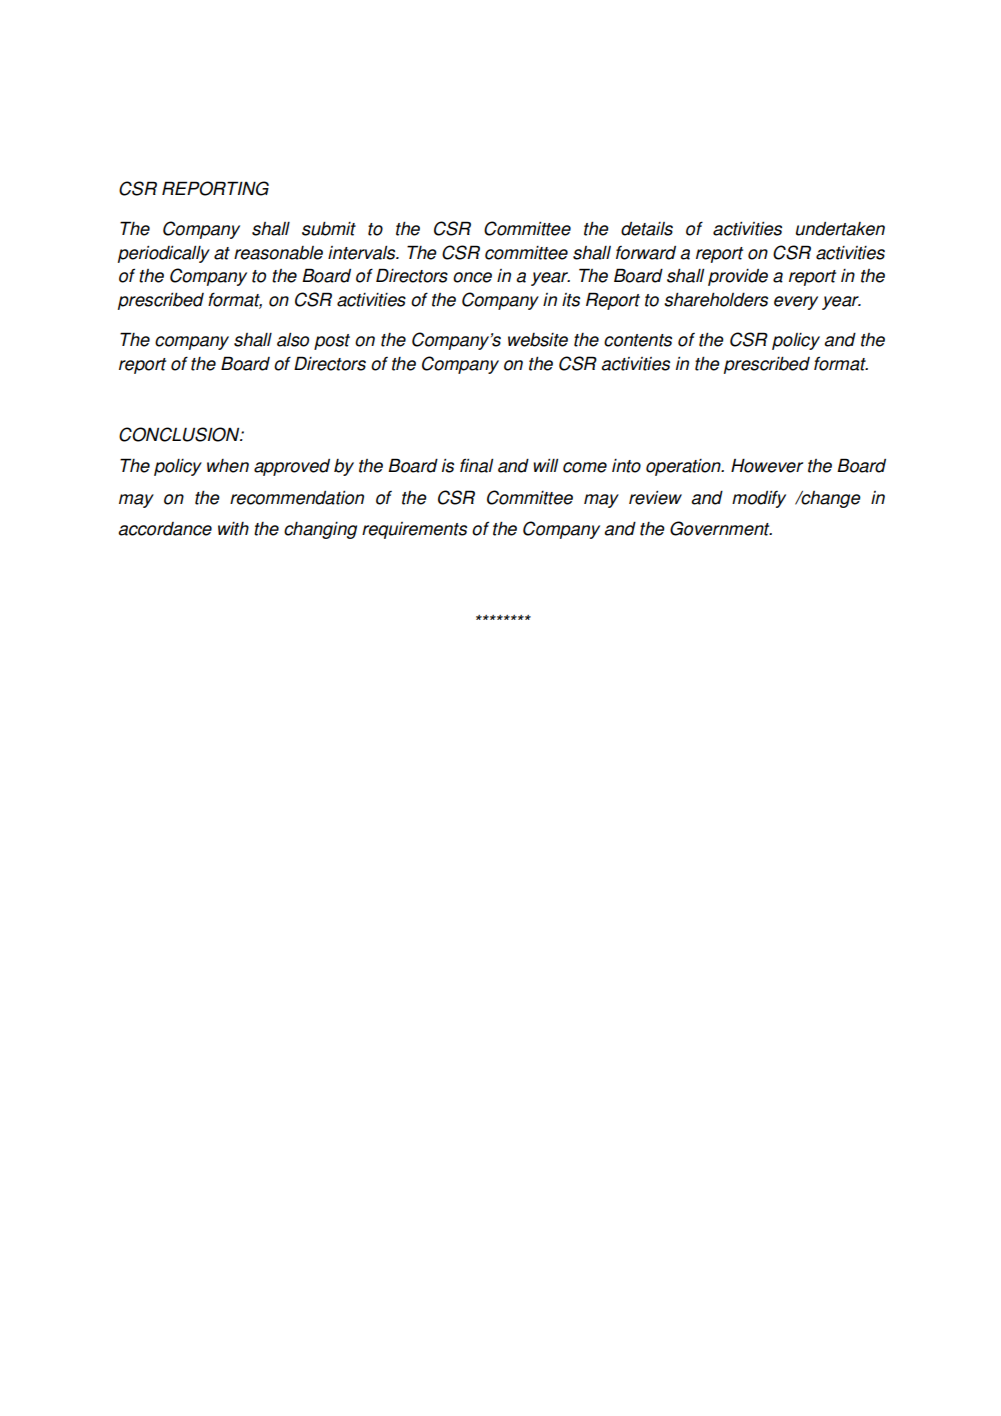 This document has width=1001, height=1416. What do you see at coordinates (278, 253) in the document?
I see `reasonable` at bounding box center [278, 253].
